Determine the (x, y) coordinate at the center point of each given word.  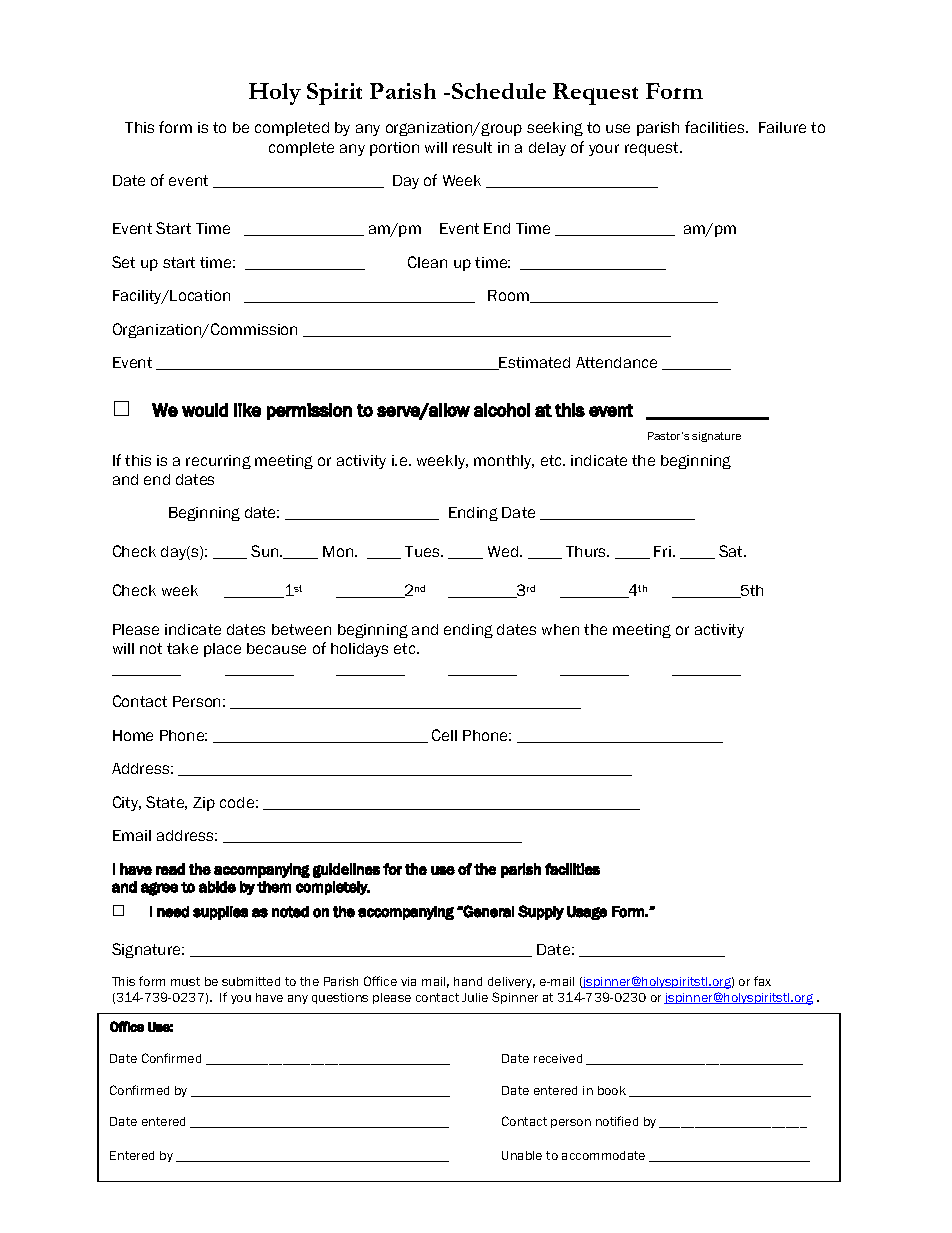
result (472, 147)
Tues (423, 551)
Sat (732, 551)
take (182, 648)
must (185, 981)
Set (123, 262)
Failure (782, 127)
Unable (522, 1155)
